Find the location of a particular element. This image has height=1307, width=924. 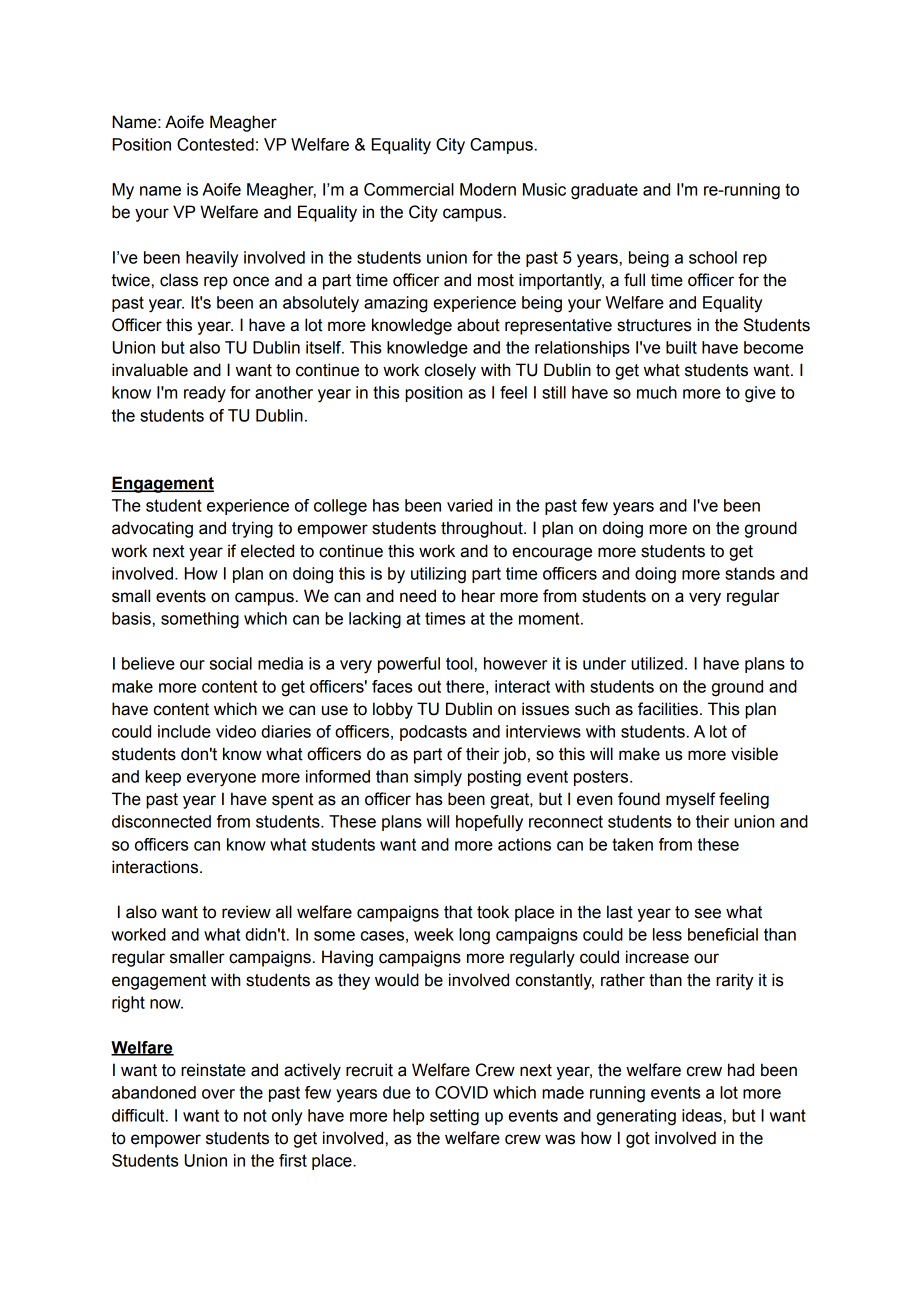

Modern is located at coordinates (488, 189).
